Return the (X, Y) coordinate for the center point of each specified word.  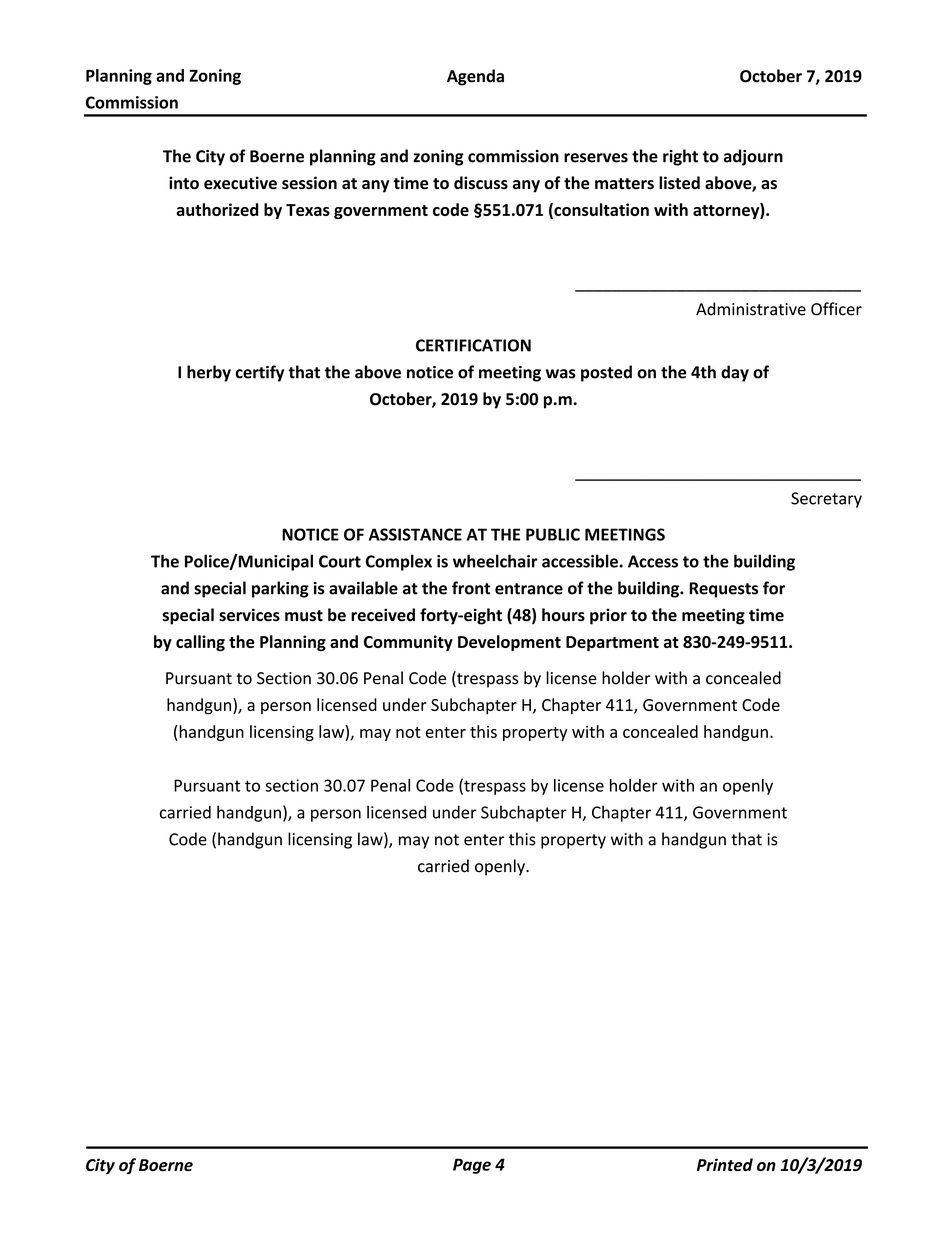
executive (240, 183)
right (680, 157)
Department (612, 643)
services (249, 615)
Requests (723, 590)
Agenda (475, 77)
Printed (725, 1164)
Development (509, 643)
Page (472, 1166)
